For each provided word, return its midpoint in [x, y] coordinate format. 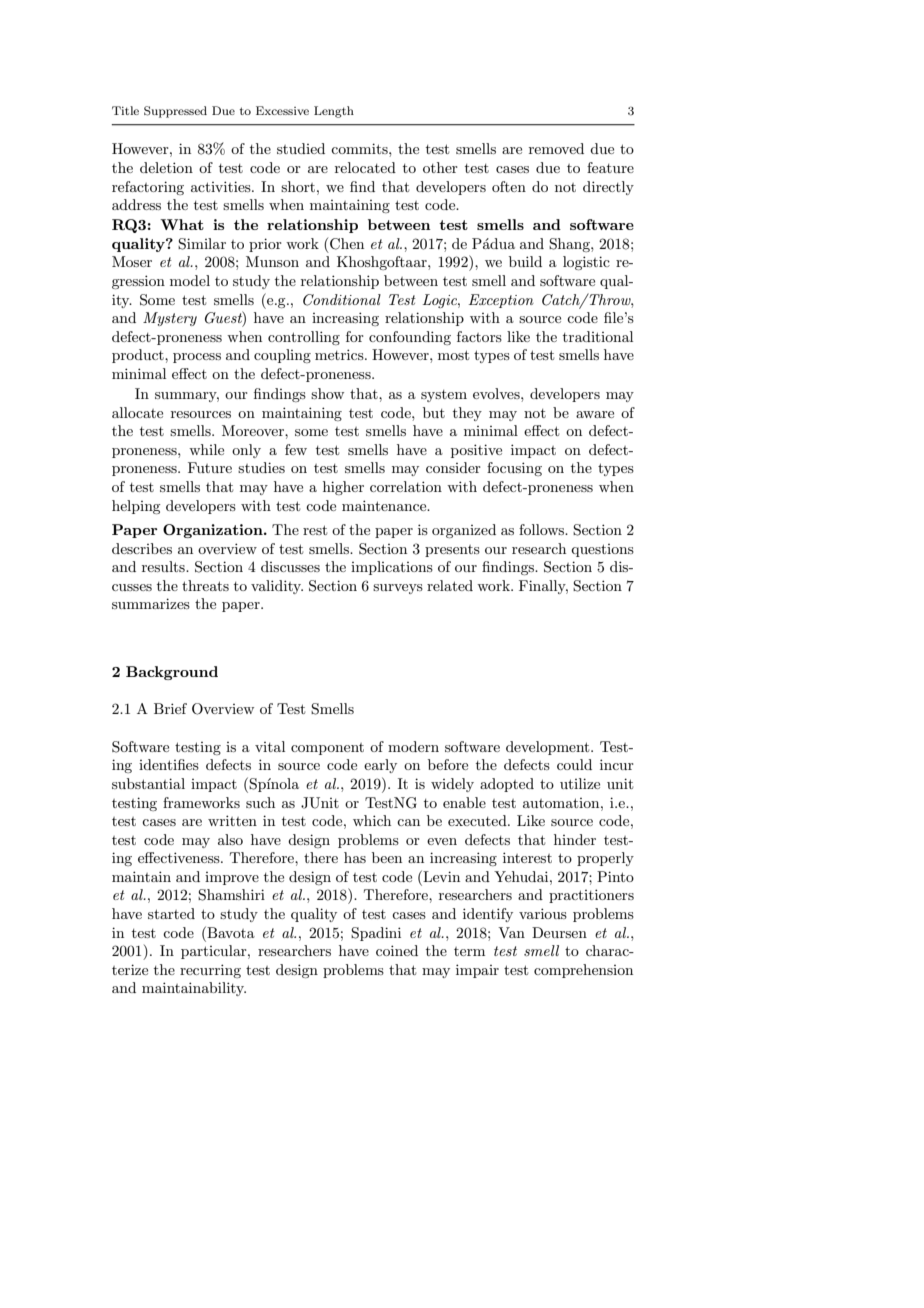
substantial [148, 783]
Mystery [170, 319]
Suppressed [175, 112]
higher [343, 488]
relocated [365, 167]
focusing [514, 469]
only [246, 451]
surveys [398, 589]
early [380, 766]
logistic [586, 263]
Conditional [342, 300]
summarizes [151, 603]
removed [556, 148]
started [171, 913]
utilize [580, 783]
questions [602, 550]
